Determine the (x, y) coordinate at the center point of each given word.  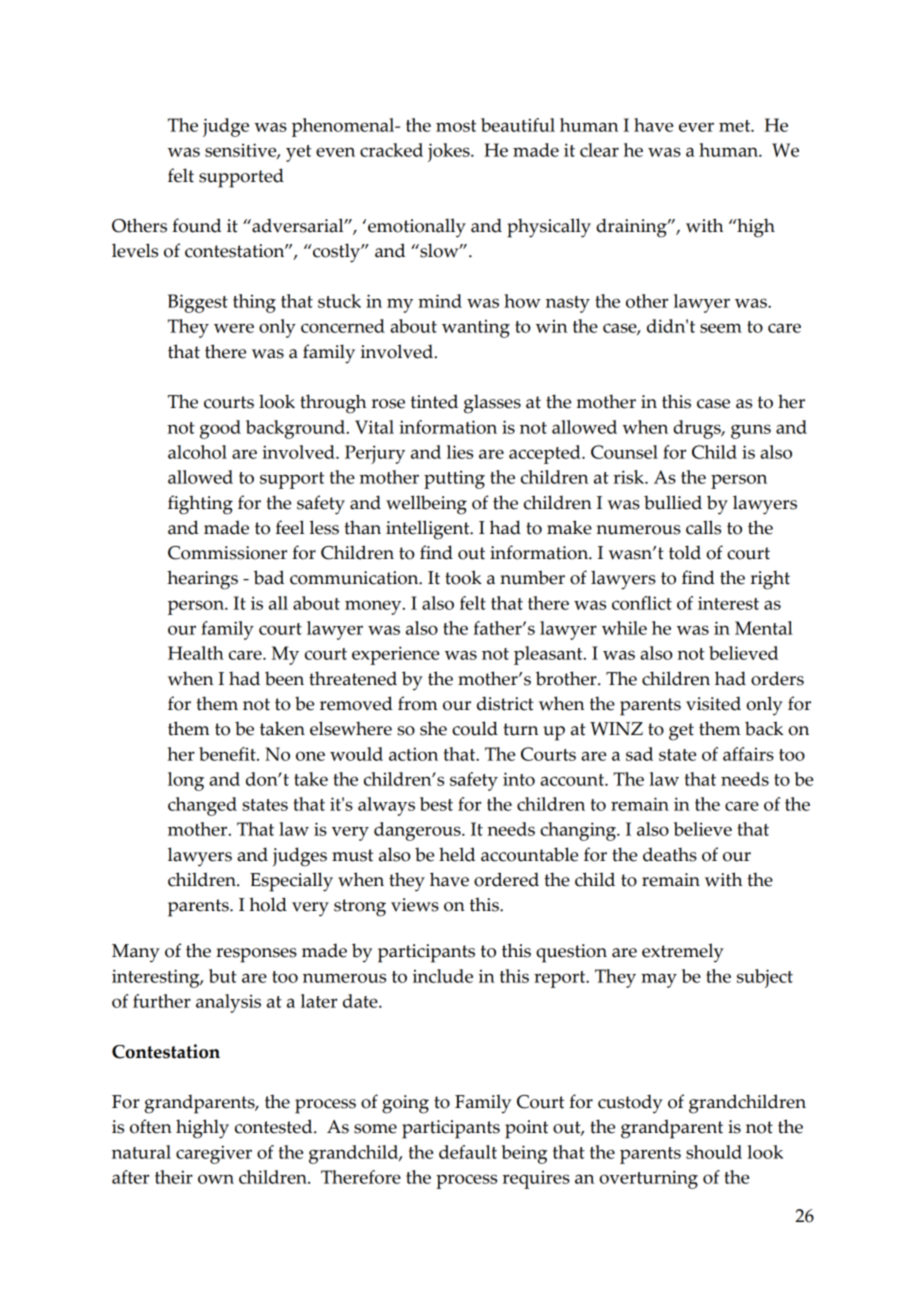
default (468, 1152)
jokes (450, 152)
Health (196, 653)
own (216, 1179)
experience (395, 655)
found (196, 225)
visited (713, 703)
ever (696, 127)
